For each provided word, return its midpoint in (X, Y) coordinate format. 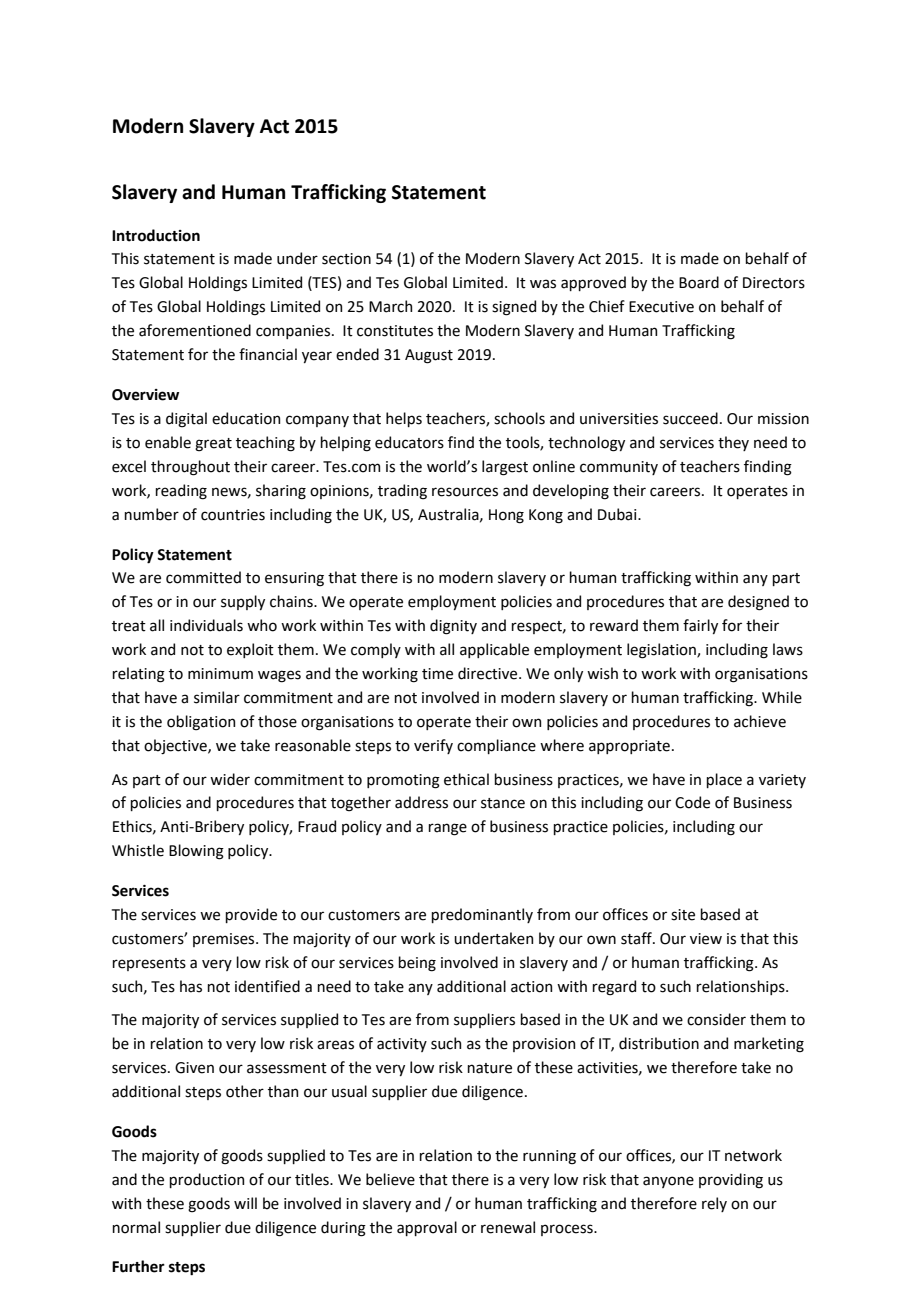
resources (465, 492)
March (390, 306)
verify (433, 746)
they (733, 443)
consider (716, 1019)
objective (176, 746)
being (417, 964)
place (724, 780)
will (245, 1203)
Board (699, 282)
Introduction (156, 235)
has (191, 986)
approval (427, 1228)
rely (714, 1204)
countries (233, 515)
